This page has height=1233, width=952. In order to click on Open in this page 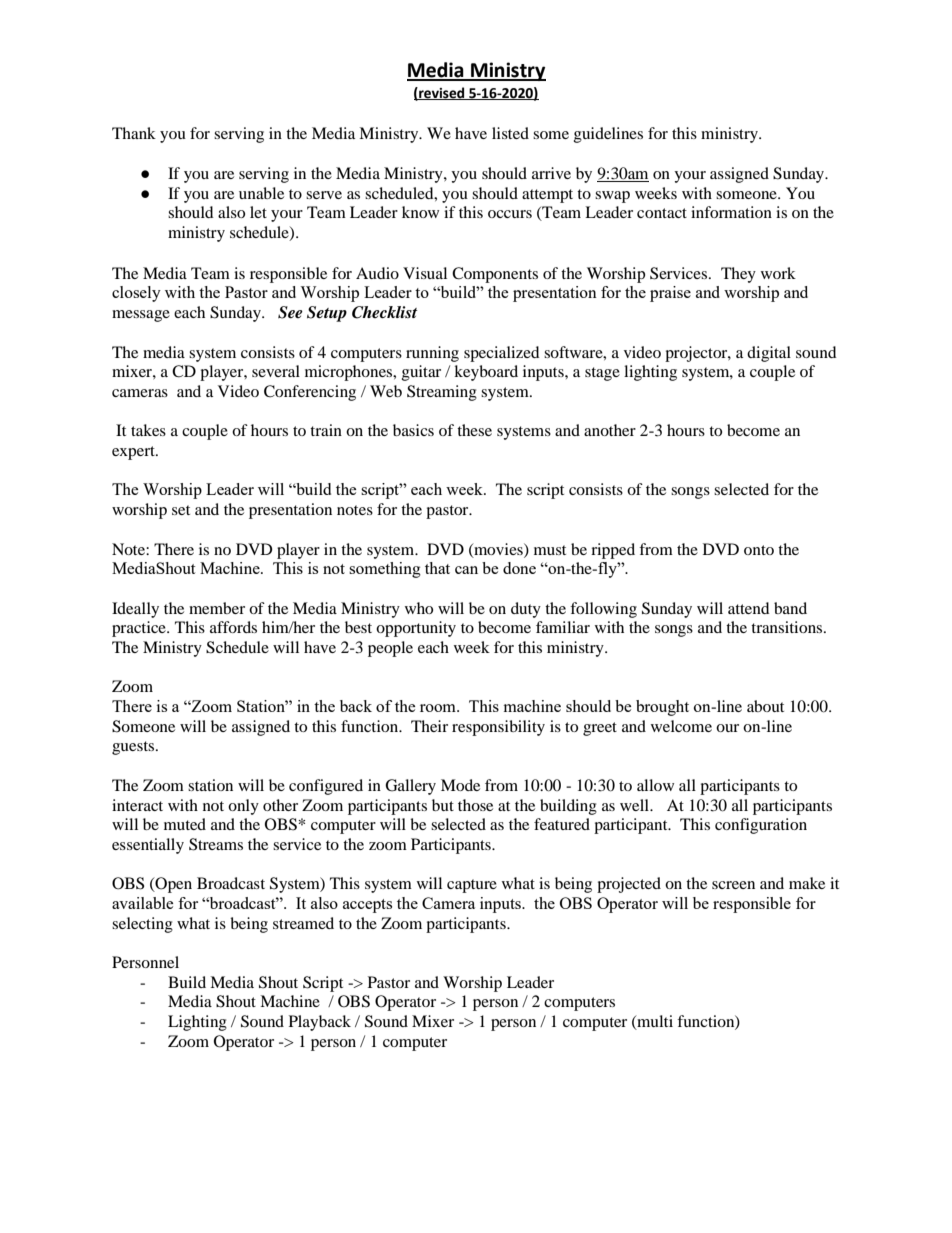, I will do `click(172, 885)`.
